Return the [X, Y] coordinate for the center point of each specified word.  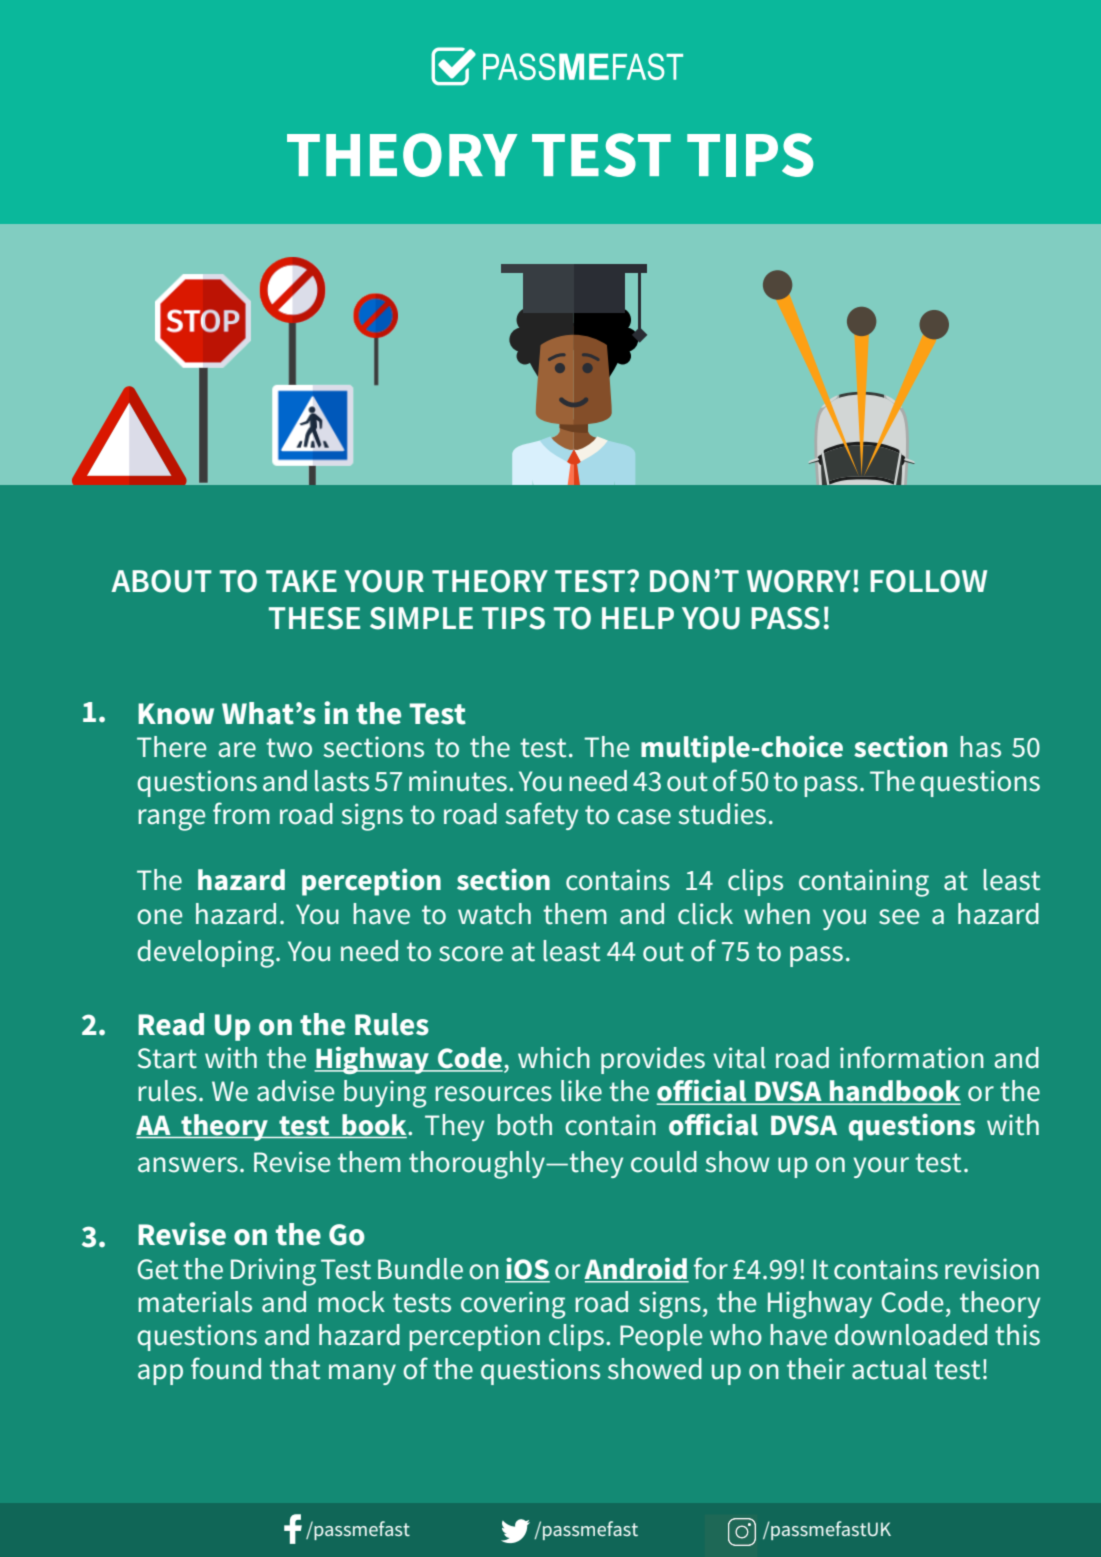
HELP [638, 618]
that [295, 1369]
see [899, 917]
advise [295, 1091]
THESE [314, 618]
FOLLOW [928, 581]
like [581, 1091]
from [241, 813]
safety [542, 816]
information [912, 1057]
